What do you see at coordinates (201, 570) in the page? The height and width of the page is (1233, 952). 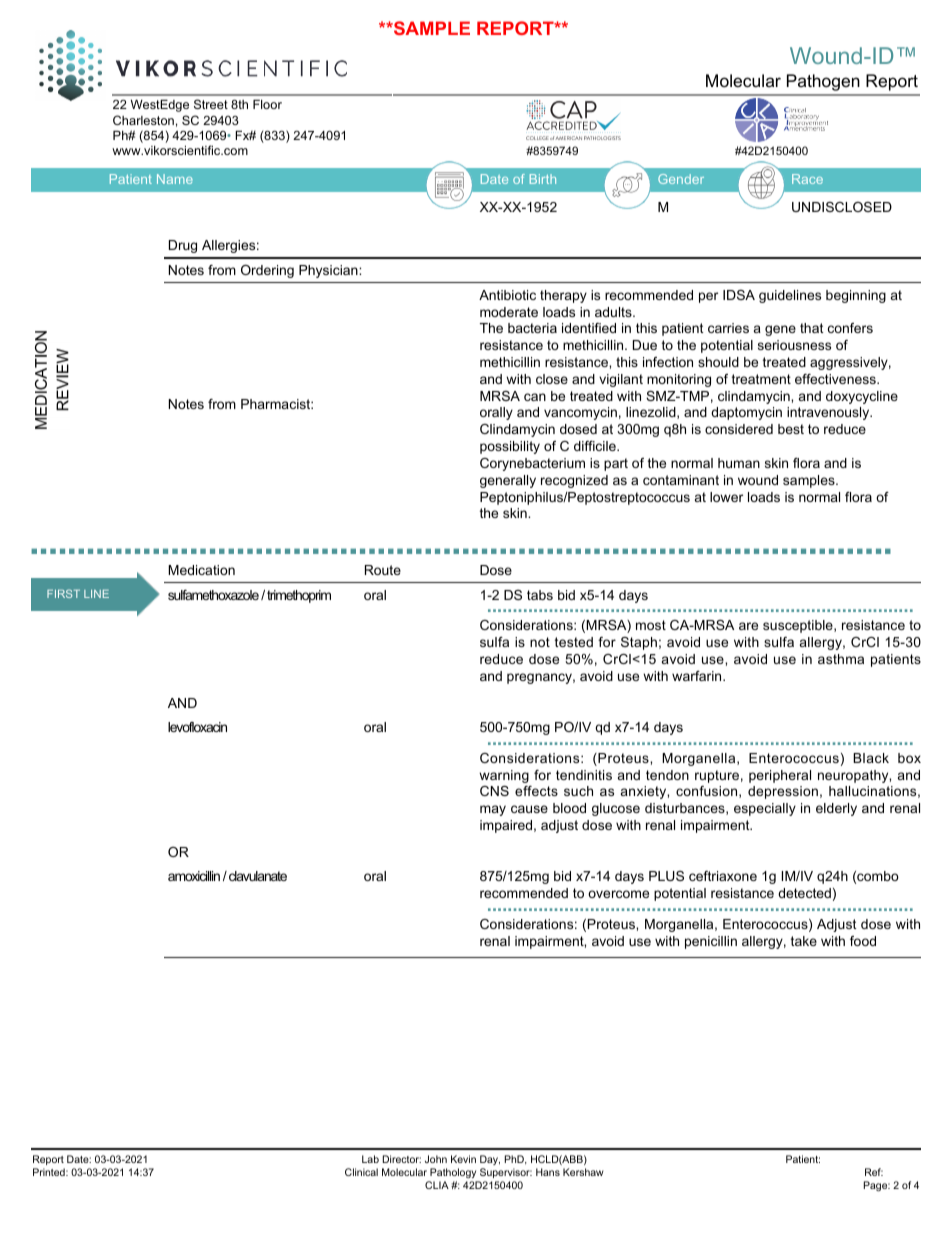 I see `Medication` at bounding box center [201, 570].
